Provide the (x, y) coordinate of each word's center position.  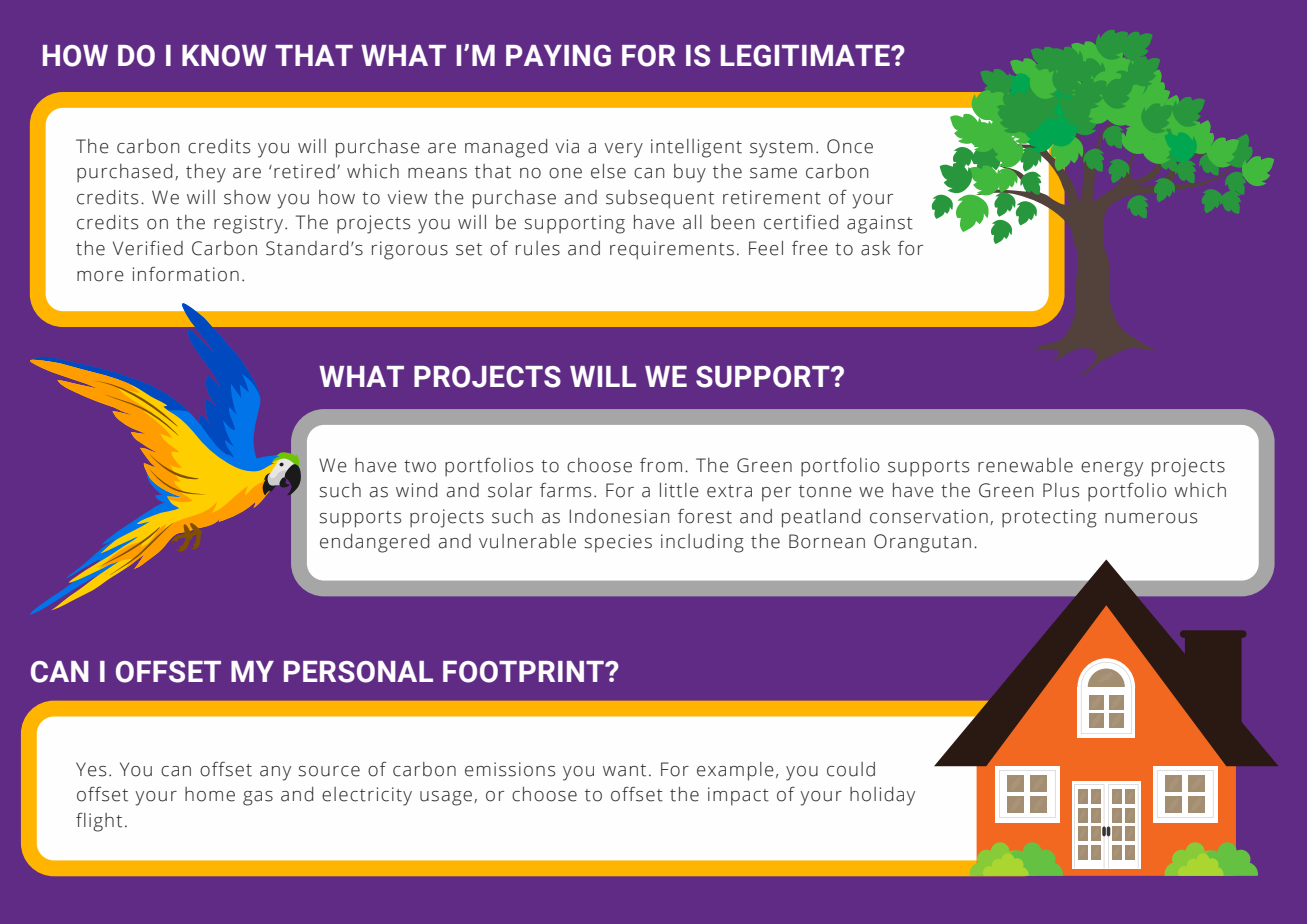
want (624, 770)
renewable (1025, 465)
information (186, 274)
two (420, 466)
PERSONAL (358, 672)
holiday (882, 796)
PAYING (558, 56)
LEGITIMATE (806, 56)
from (661, 465)
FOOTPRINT (524, 672)
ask (875, 248)
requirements (672, 250)
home (210, 794)
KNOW (224, 56)
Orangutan (922, 543)
